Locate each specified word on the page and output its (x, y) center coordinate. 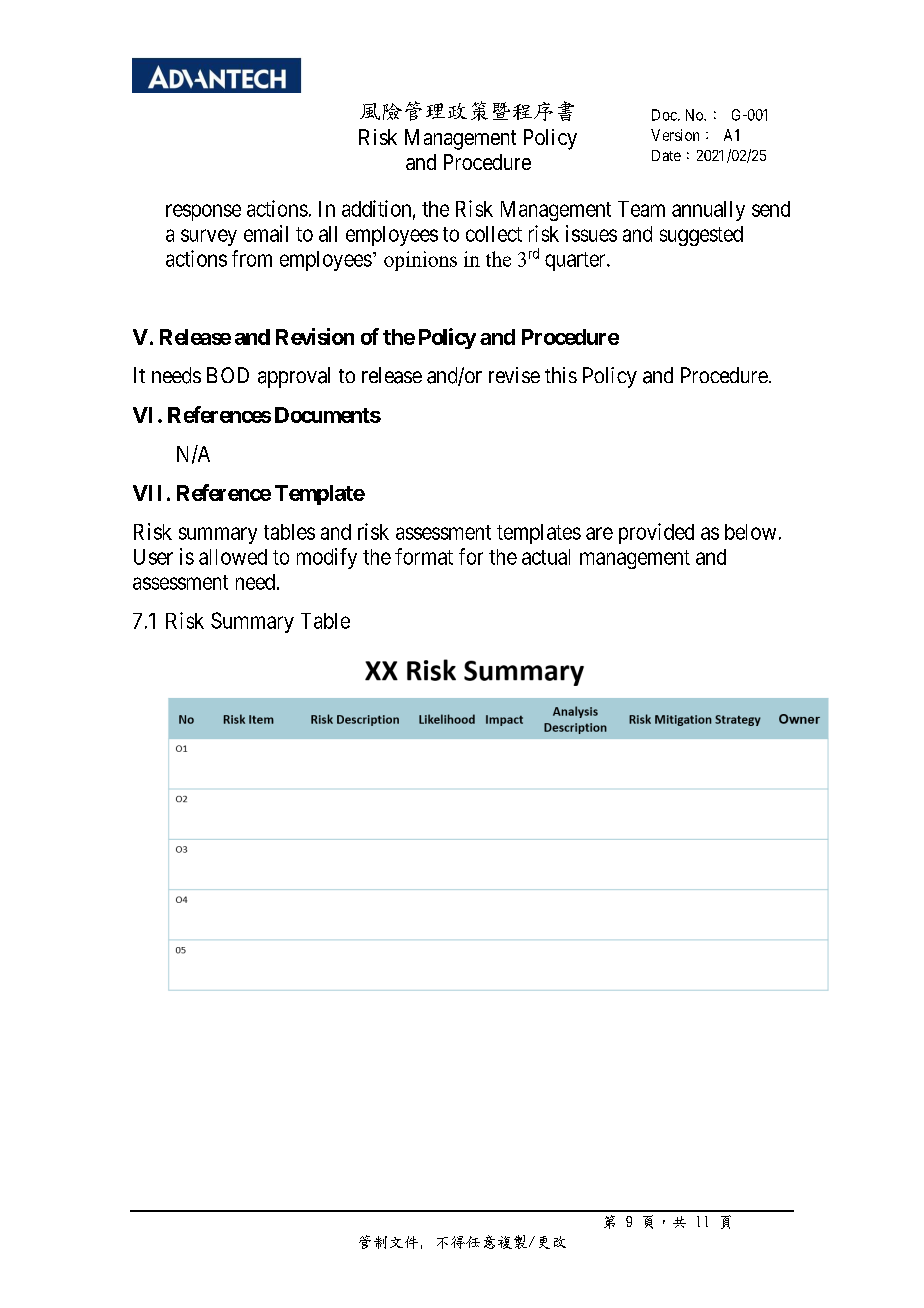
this (561, 375)
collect (494, 234)
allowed (233, 557)
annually (708, 211)
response (203, 212)
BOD (228, 375)
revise (514, 375)
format (424, 556)
